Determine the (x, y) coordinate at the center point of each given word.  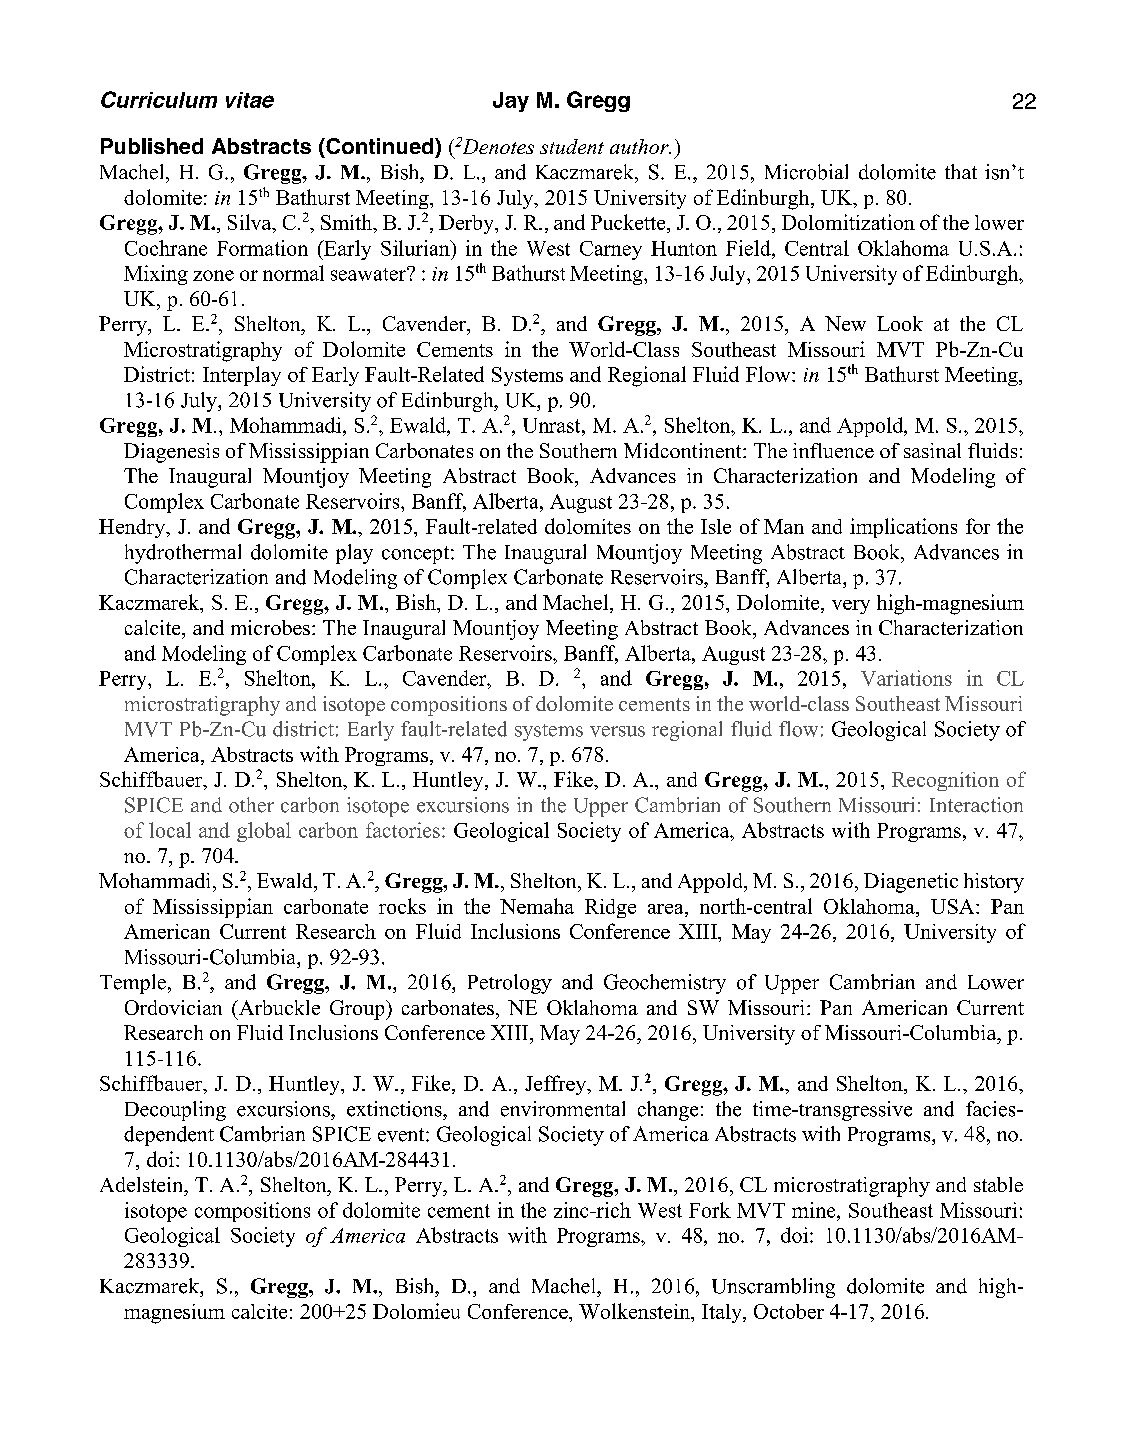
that (961, 171)
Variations (906, 678)
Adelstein (143, 1184)
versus (617, 731)
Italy (723, 1313)
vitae (250, 100)
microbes (270, 627)
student (572, 146)
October (789, 1311)
